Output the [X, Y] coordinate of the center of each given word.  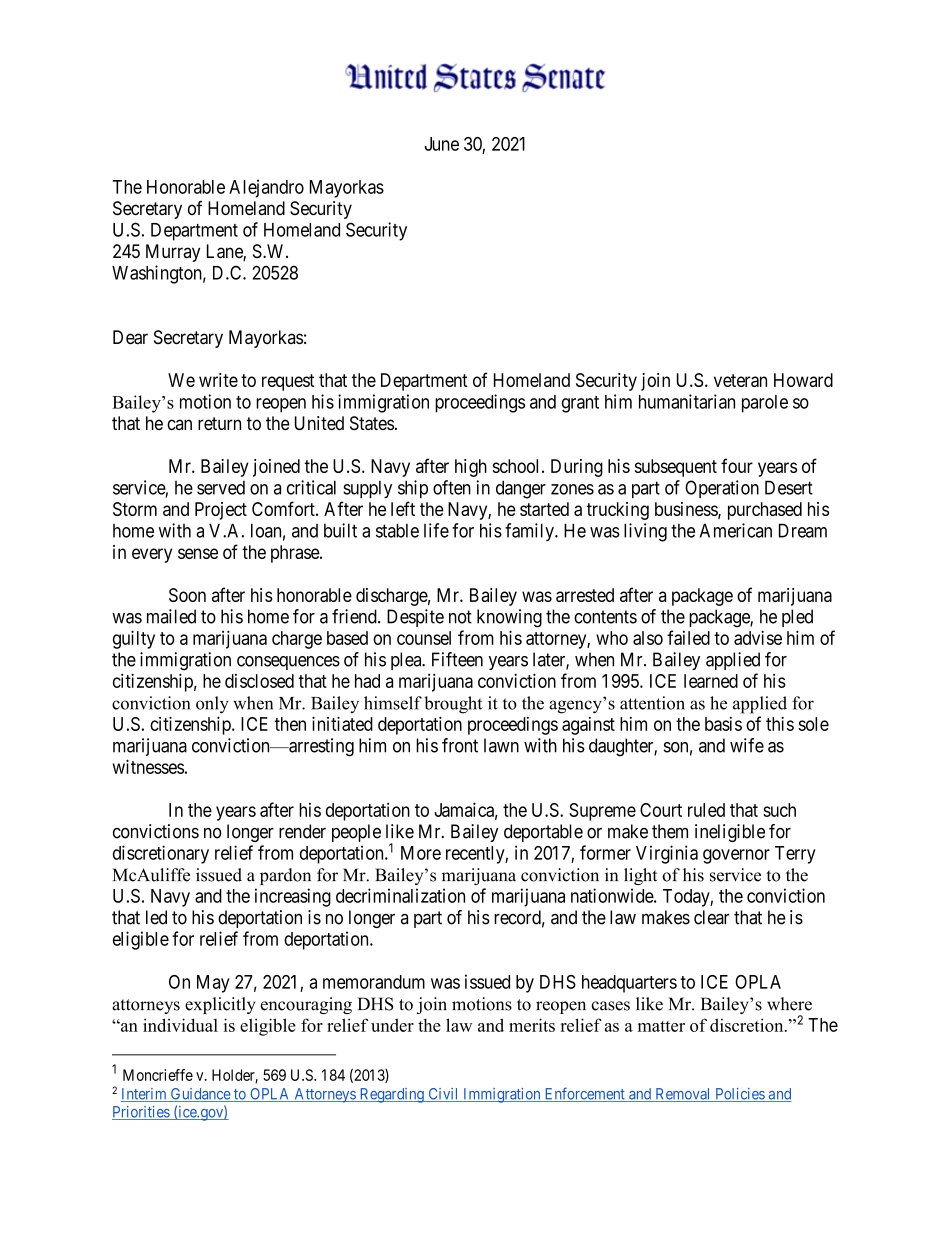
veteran [740, 380]
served [221, 488]
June [442, 144]
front [460, 745]
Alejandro [266, 188]
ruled [706, 810]
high [471, 468]
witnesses [148, 766]
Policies [739, 1095]
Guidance [200, 1095]
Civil [443, 1095]
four [737, 465]
